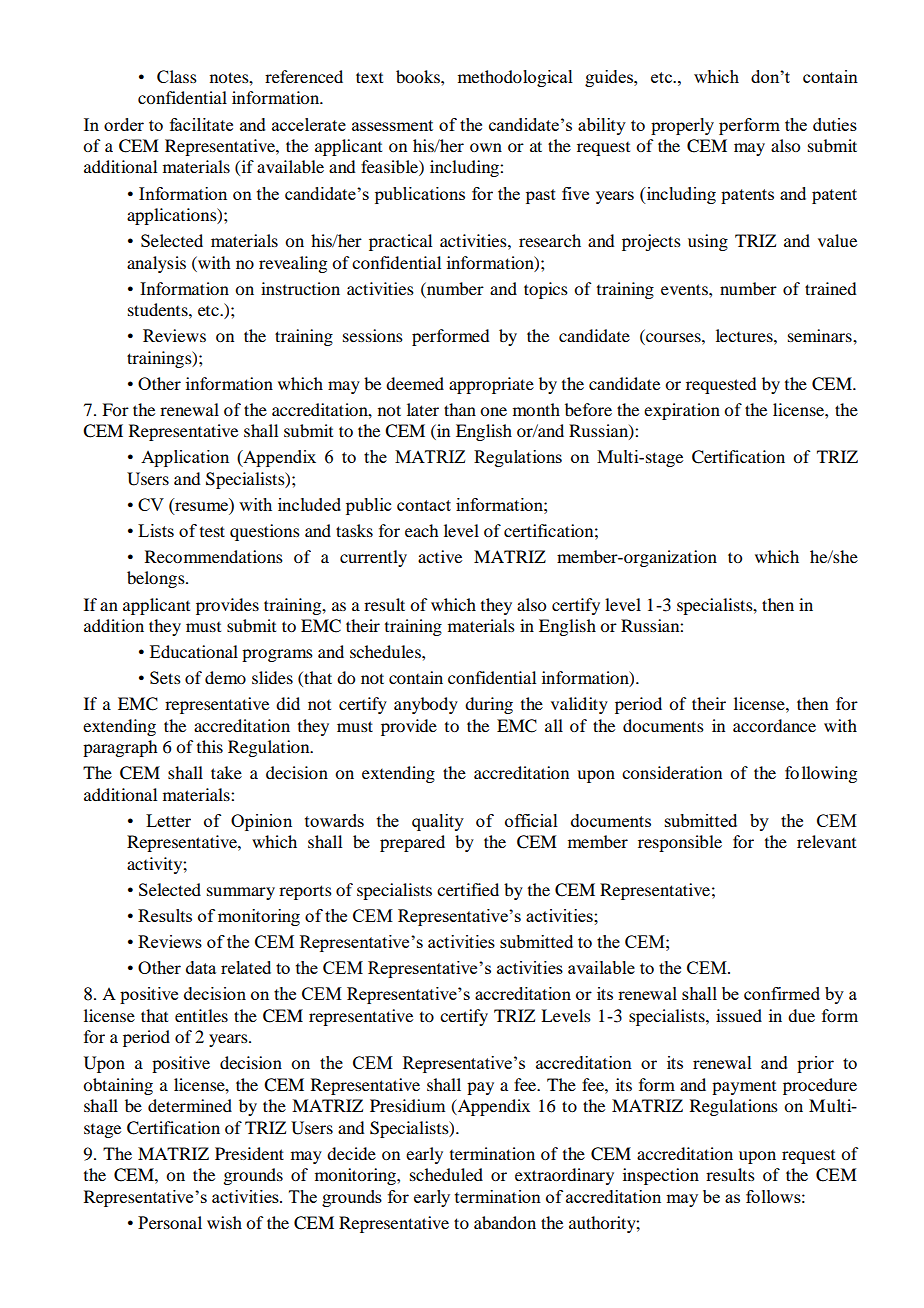 This image has width=924, height=1308. What do you see at coordinates (682, 411) in the image?
I see `expiration` at bounding box center [682, 411].
